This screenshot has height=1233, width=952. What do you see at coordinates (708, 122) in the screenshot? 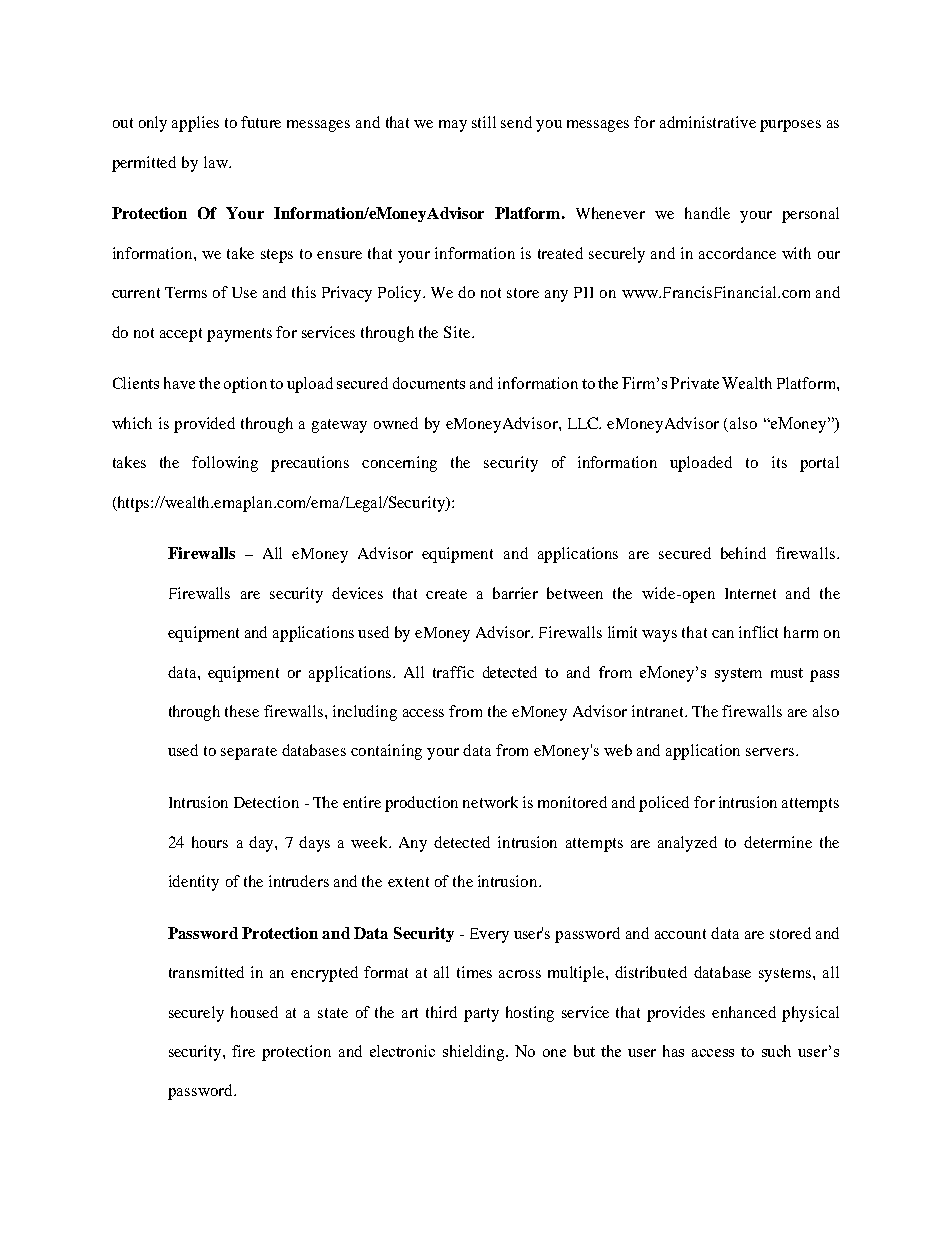
I see `administrative` at bounding box center [708, 122].
